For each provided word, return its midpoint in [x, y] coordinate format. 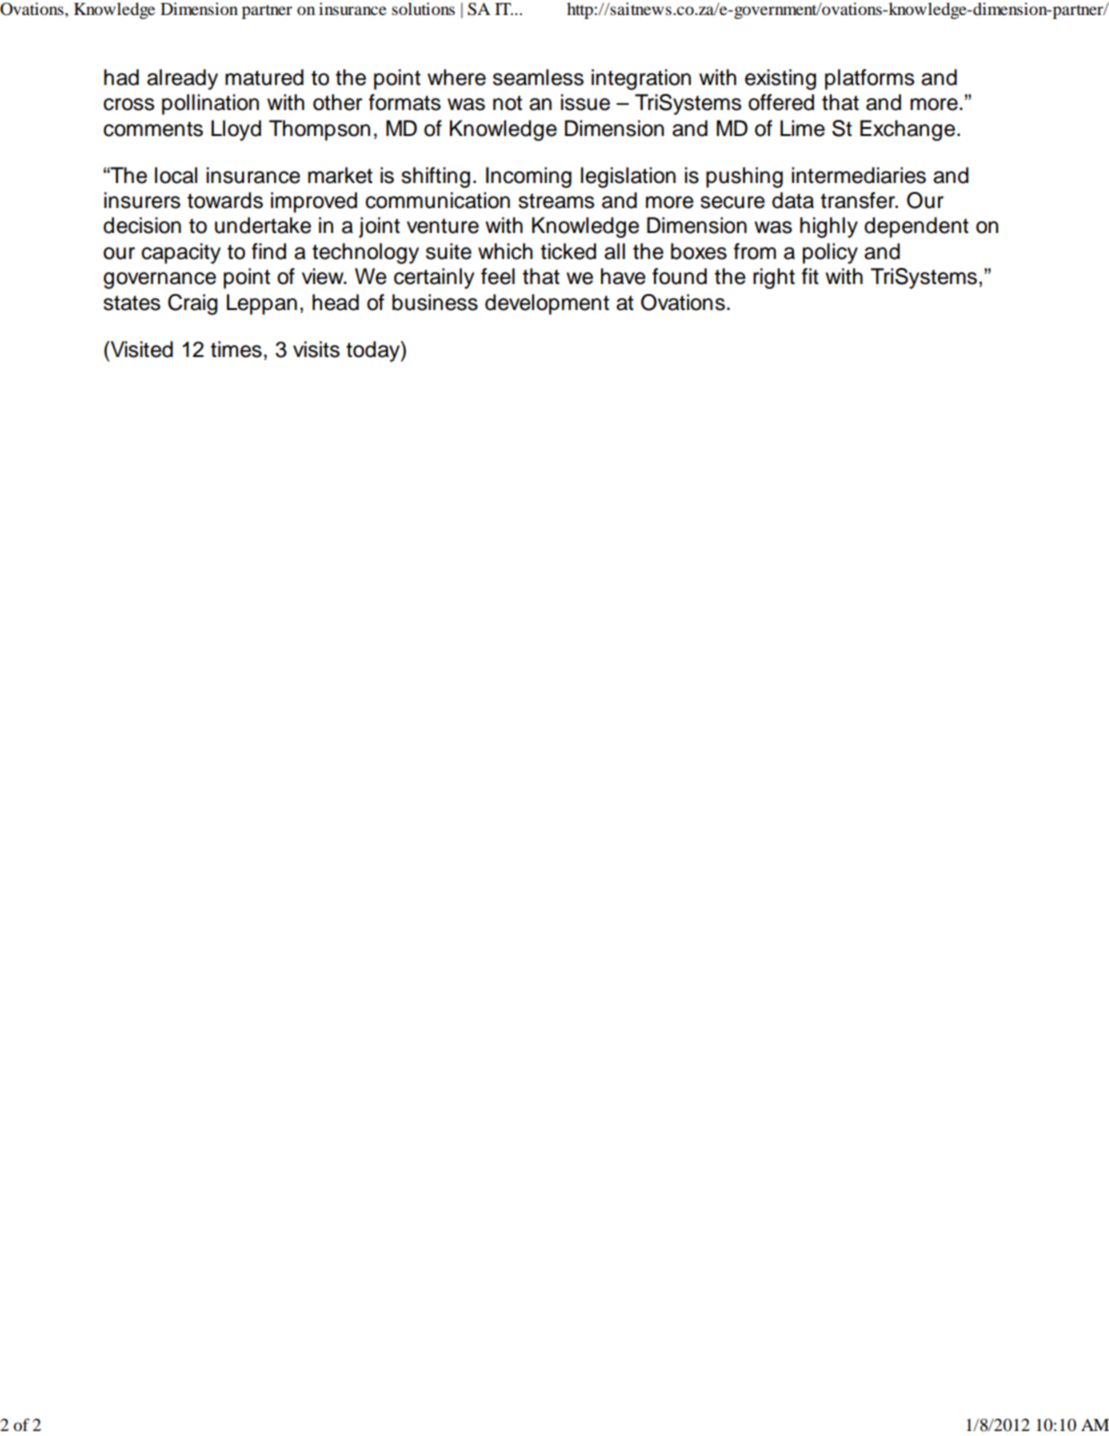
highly [829, 227]
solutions [423, 8]
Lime [802, 128]
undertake [263, 225]
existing [780, 79]
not [507, 103]
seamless [538, 77]
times [236, 349]
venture [443, 226]
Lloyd [236, 130]
